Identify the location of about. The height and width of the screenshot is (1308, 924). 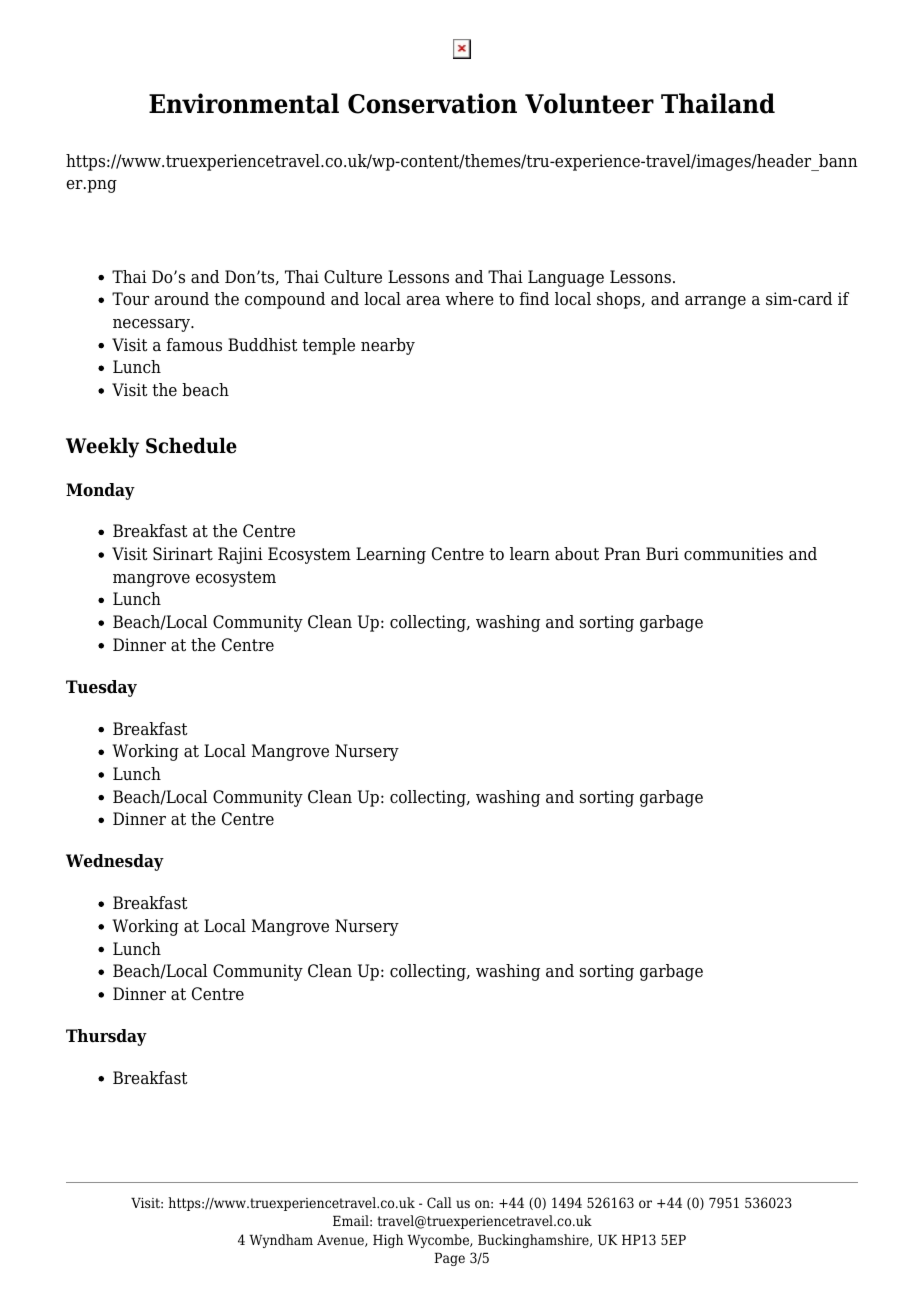
(577, 554).
